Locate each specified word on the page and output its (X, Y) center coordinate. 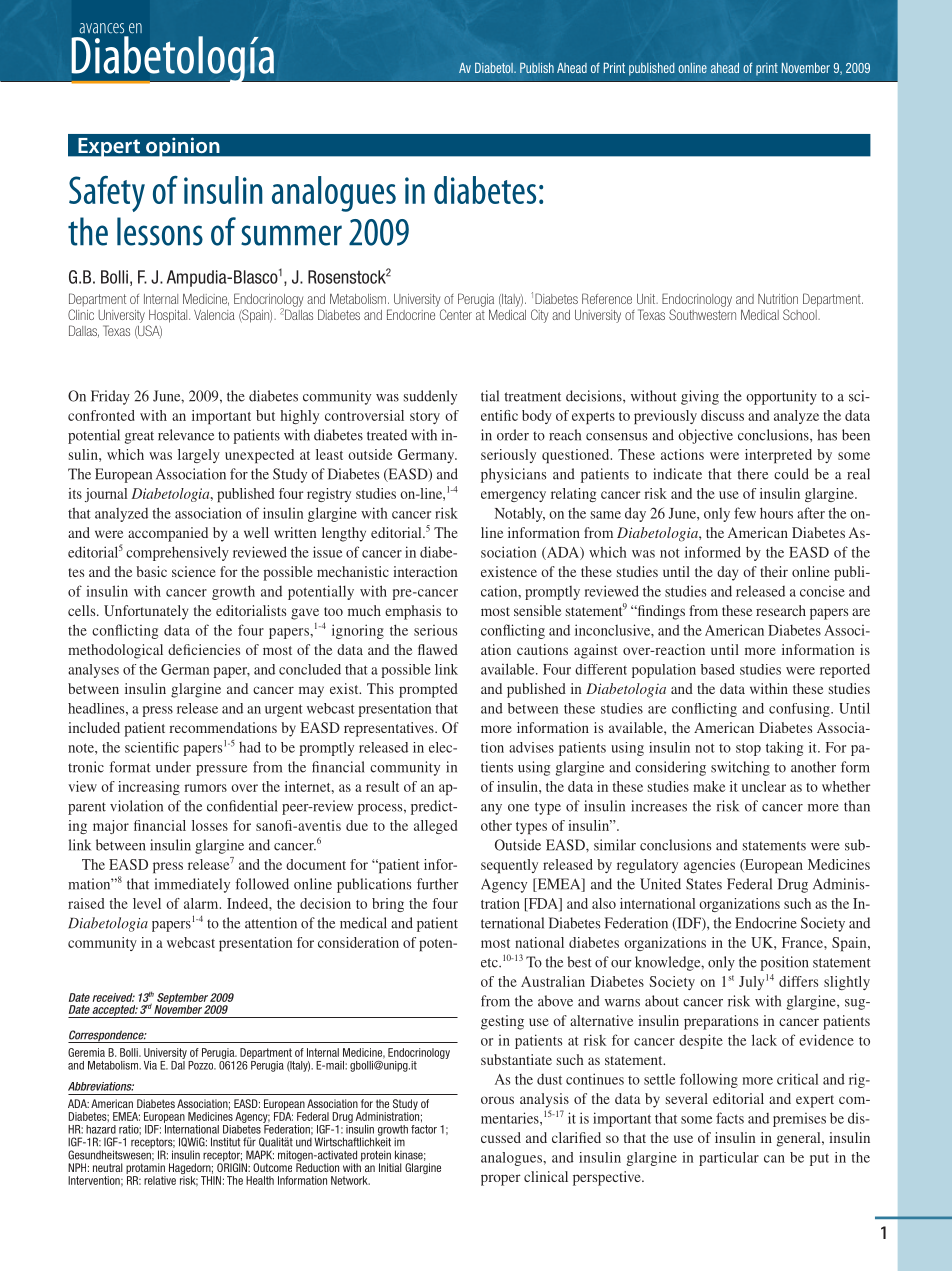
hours (776, 513)
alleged (435, 827)
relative (160, 1180)
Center (456, 314)
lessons (160, 231)
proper (501, 1180)
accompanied (168, 534)
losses (210, 825)
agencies (709, 866)
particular (729, 1159)
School (801, 314)
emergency (513, 496)
